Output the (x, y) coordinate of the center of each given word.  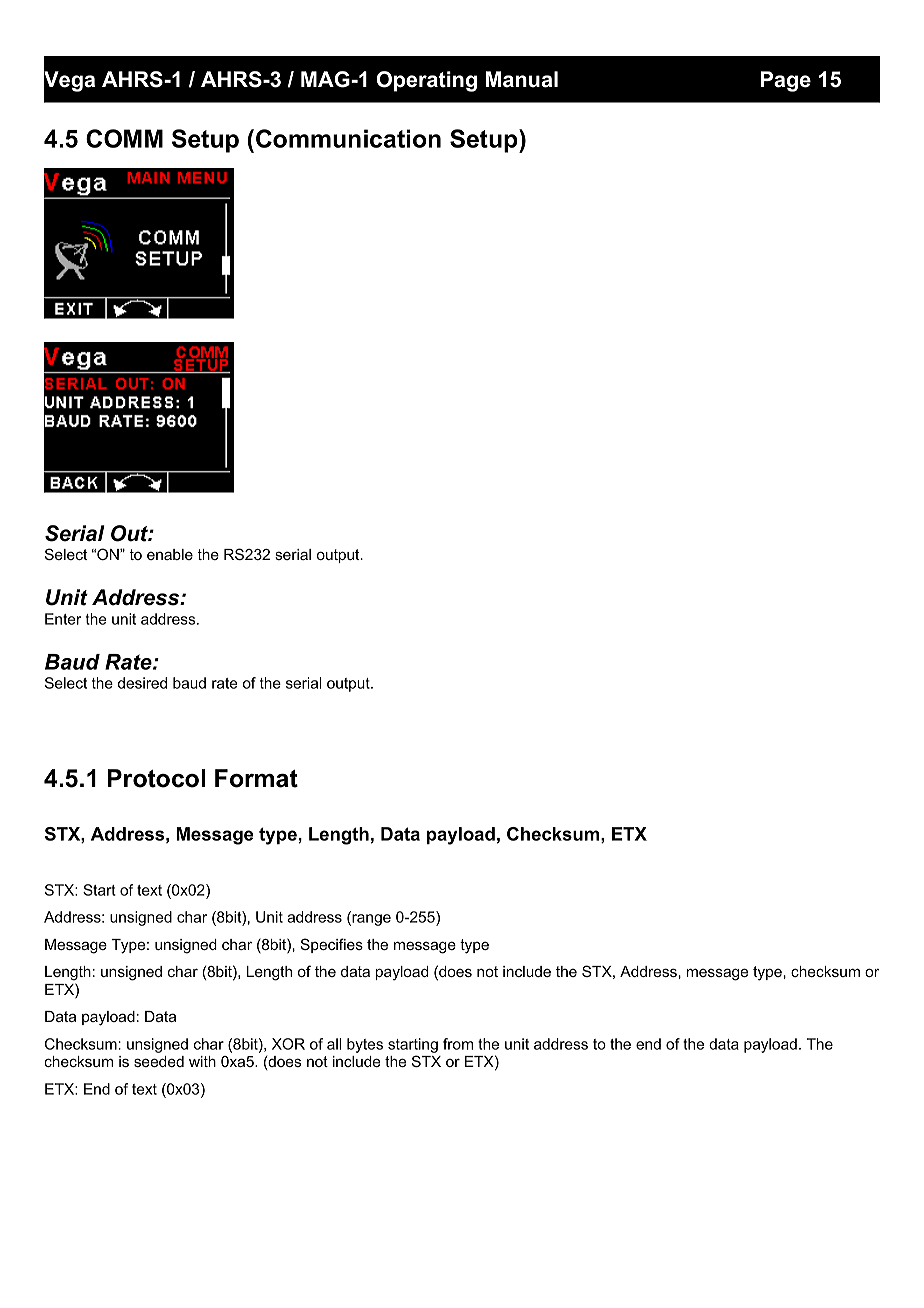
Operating (427, 81)
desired (142, 683)
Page (786, 81)
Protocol (156, 778)
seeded (159, 1061)
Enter (63, 619)
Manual (522, 79)
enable (170, 554)
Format (256, 778)
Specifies (332, 945)
